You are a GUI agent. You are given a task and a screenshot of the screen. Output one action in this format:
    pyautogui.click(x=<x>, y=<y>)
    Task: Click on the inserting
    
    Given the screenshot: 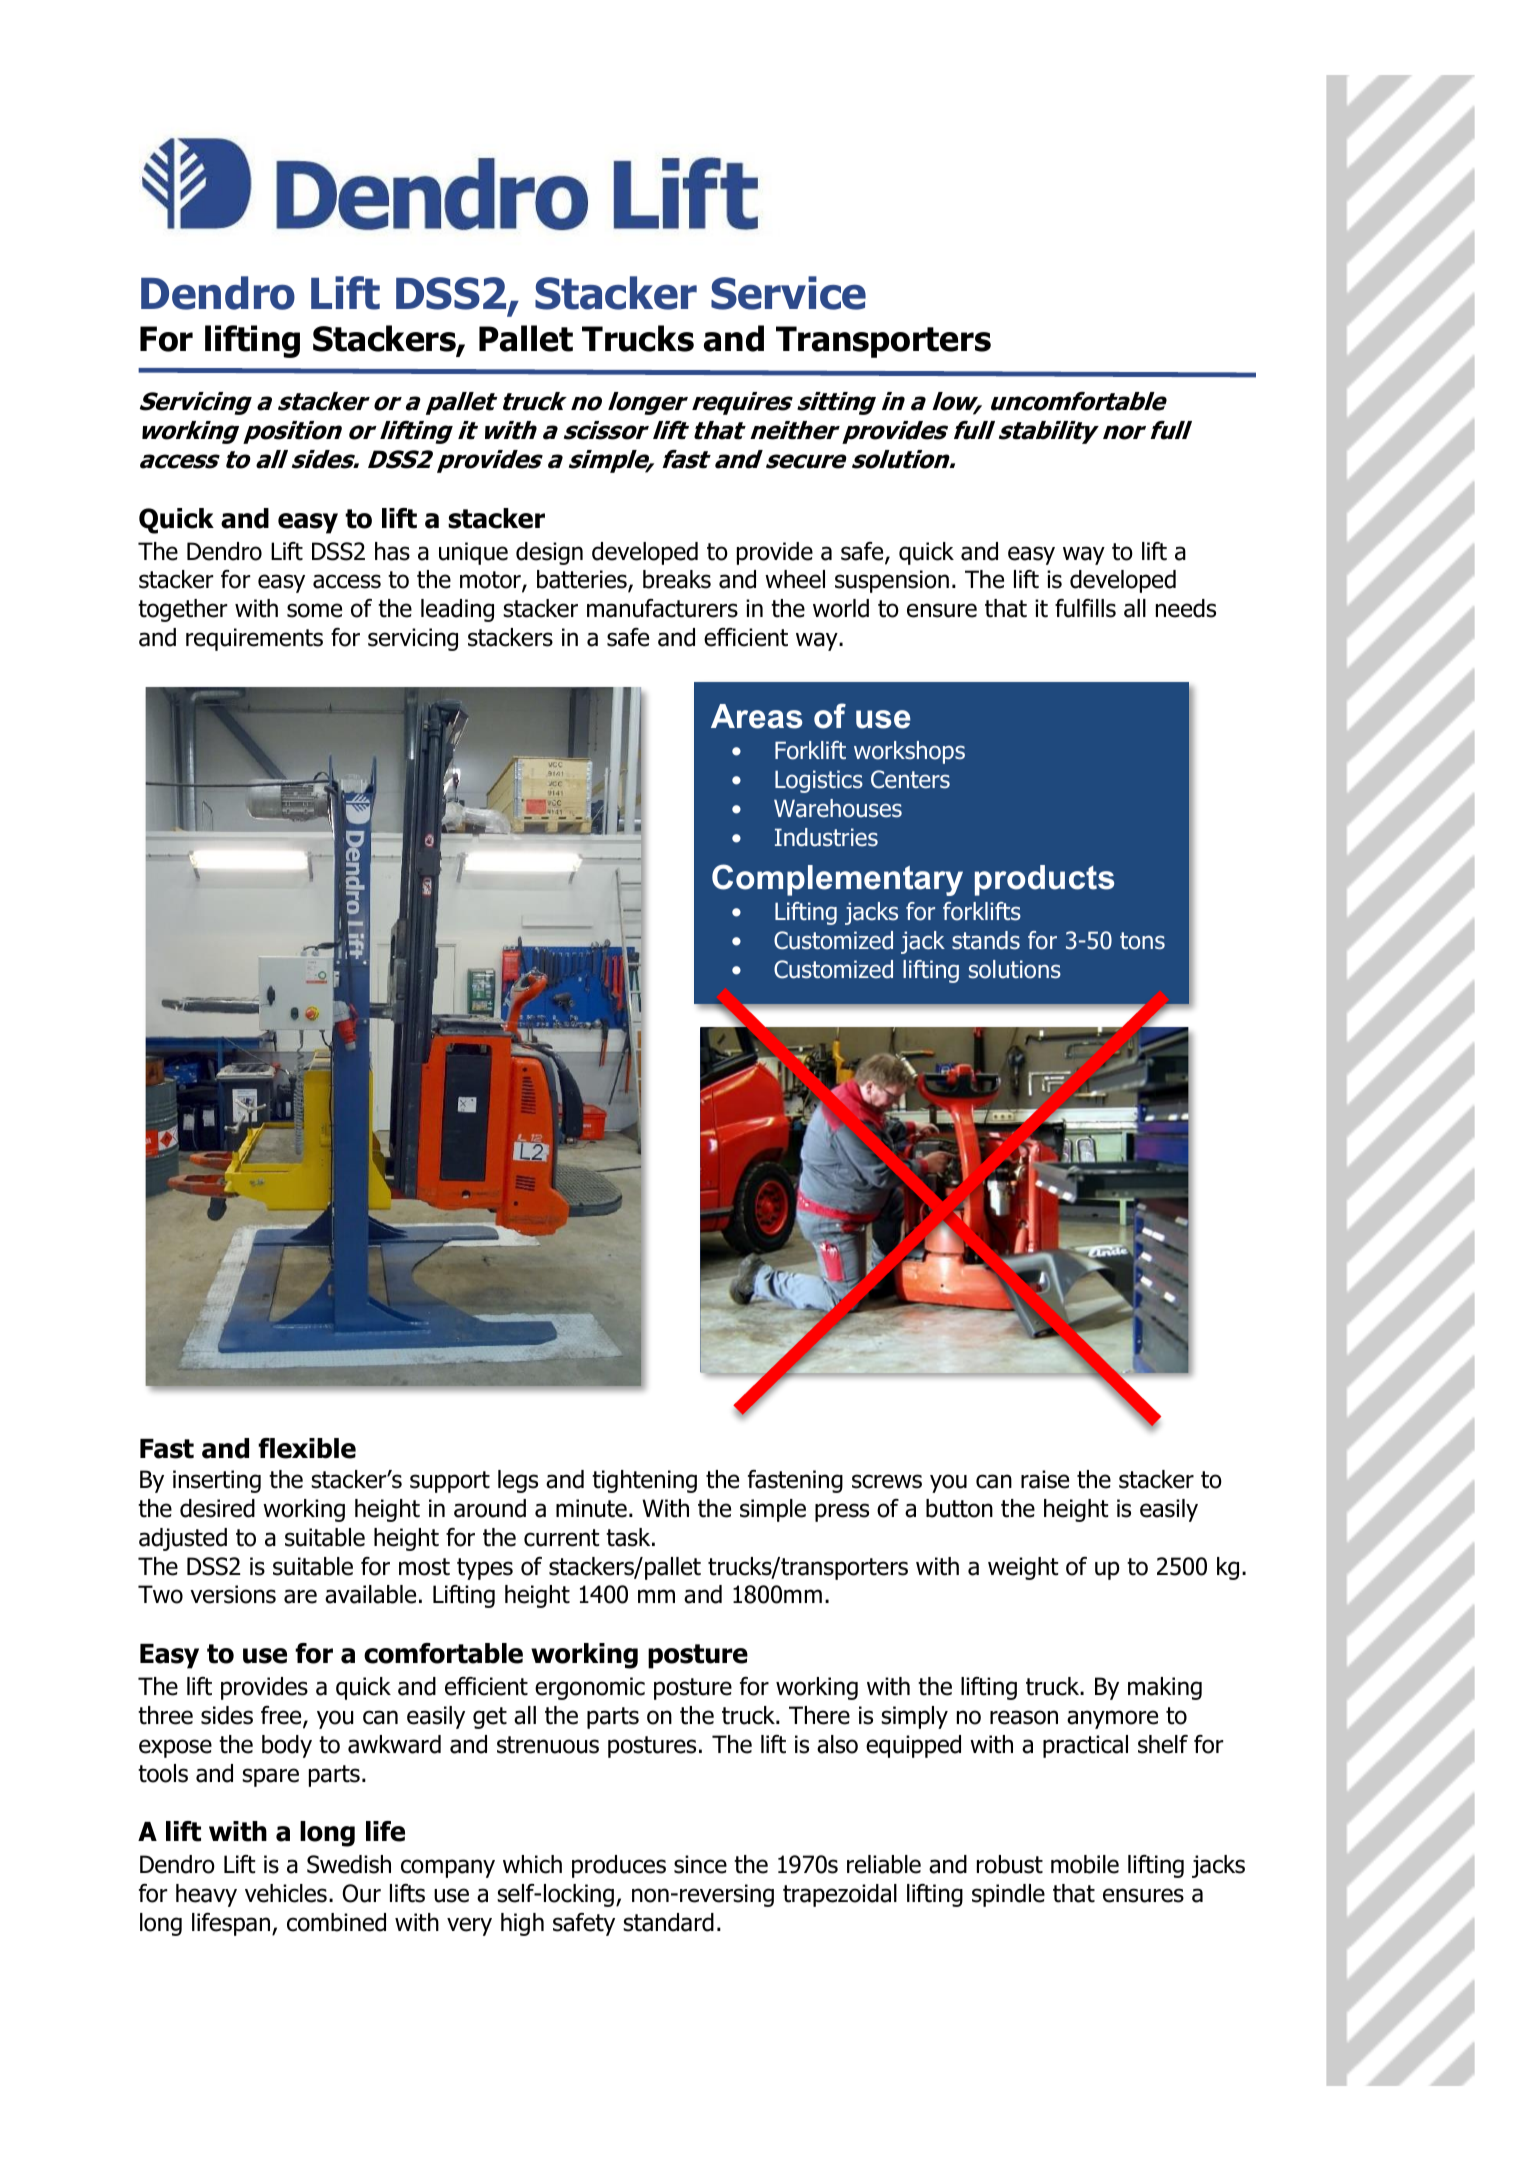 What is the action you would take?
    pyautogui.click(x=217, y=1481)
